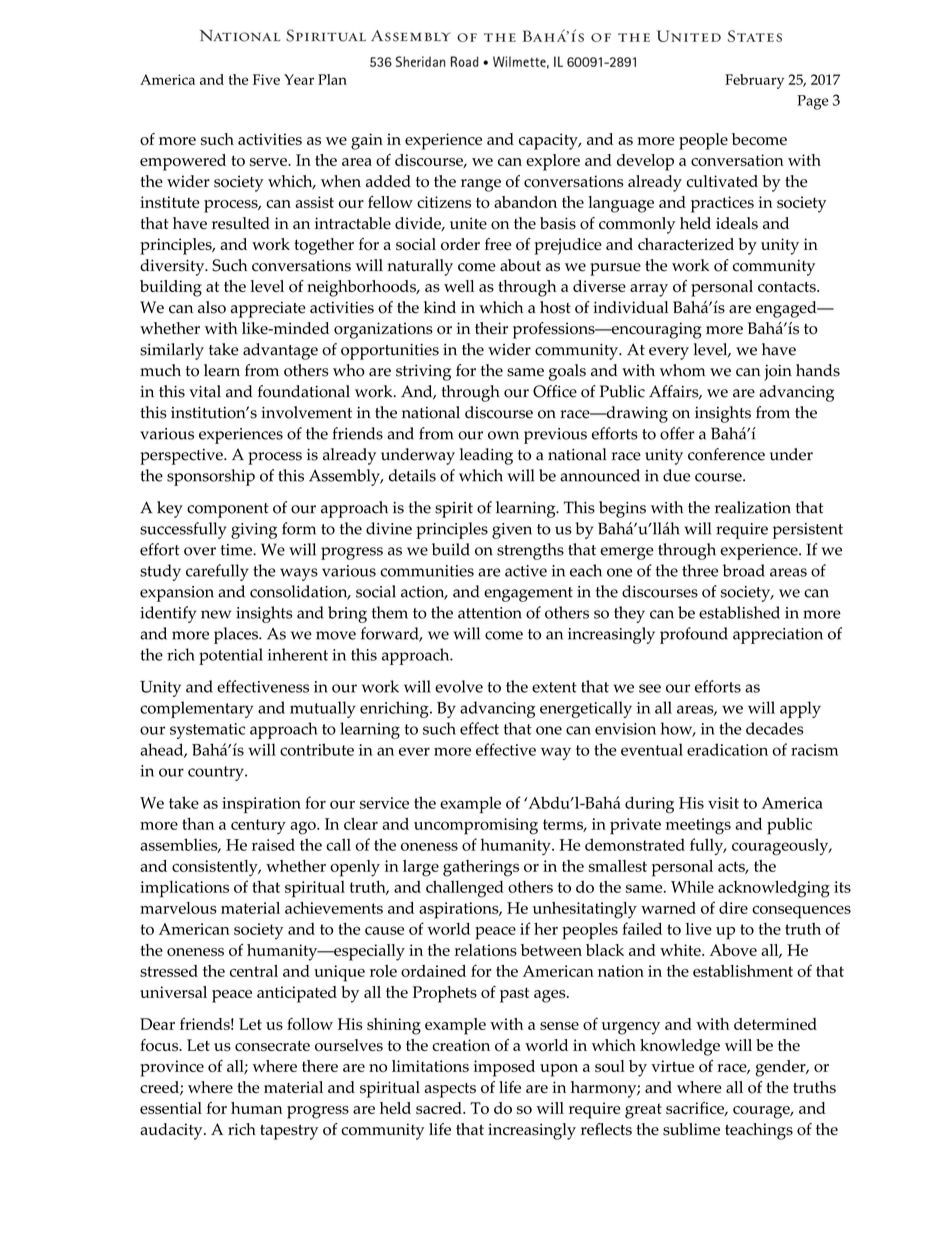 The height and width of the image is (1233, 952). Describe the element at coordinates (171, 1108) in the image. I see `essential` at that location.
